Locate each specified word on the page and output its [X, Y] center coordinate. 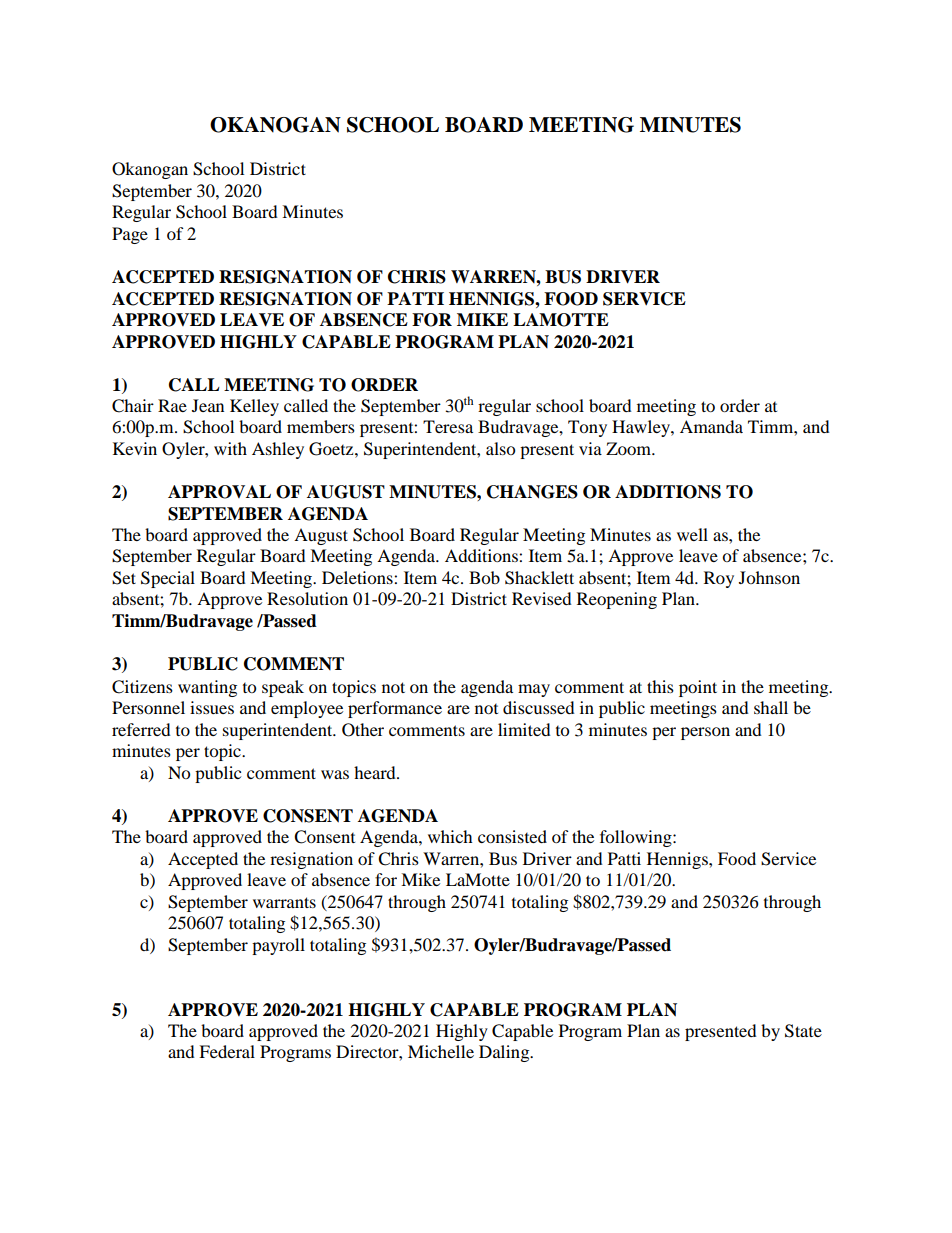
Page [130, 235]
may [534, 690]
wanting [207, 688]
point [698, 688]
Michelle [441, 1051]
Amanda [711, 426]
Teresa [448, 426]
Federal [227, 1051]
